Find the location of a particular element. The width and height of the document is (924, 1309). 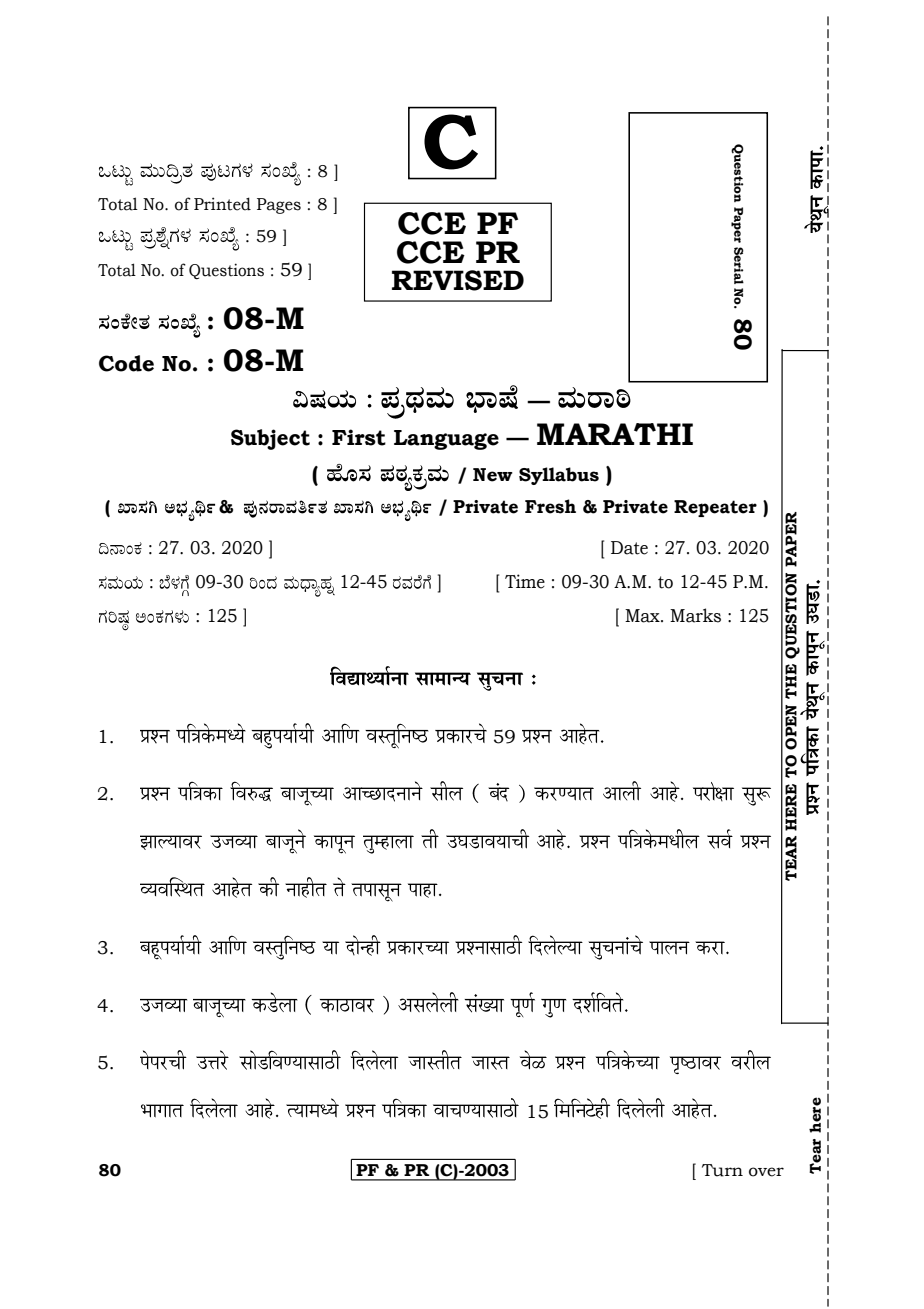

Date is located at coordinates (629, 548).
